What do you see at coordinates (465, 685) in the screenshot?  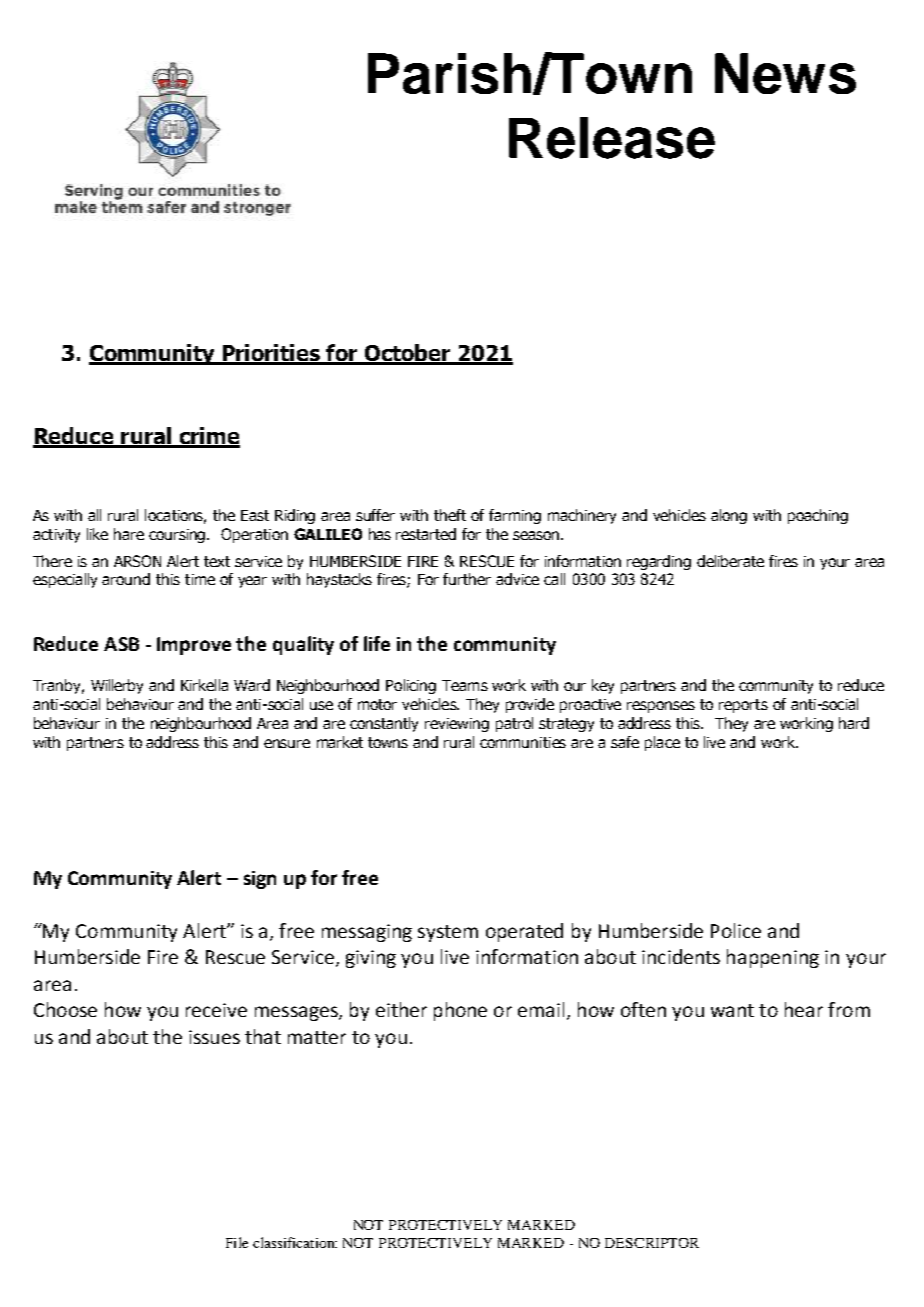 I see `Teams` at bounding box center [465, 685].
